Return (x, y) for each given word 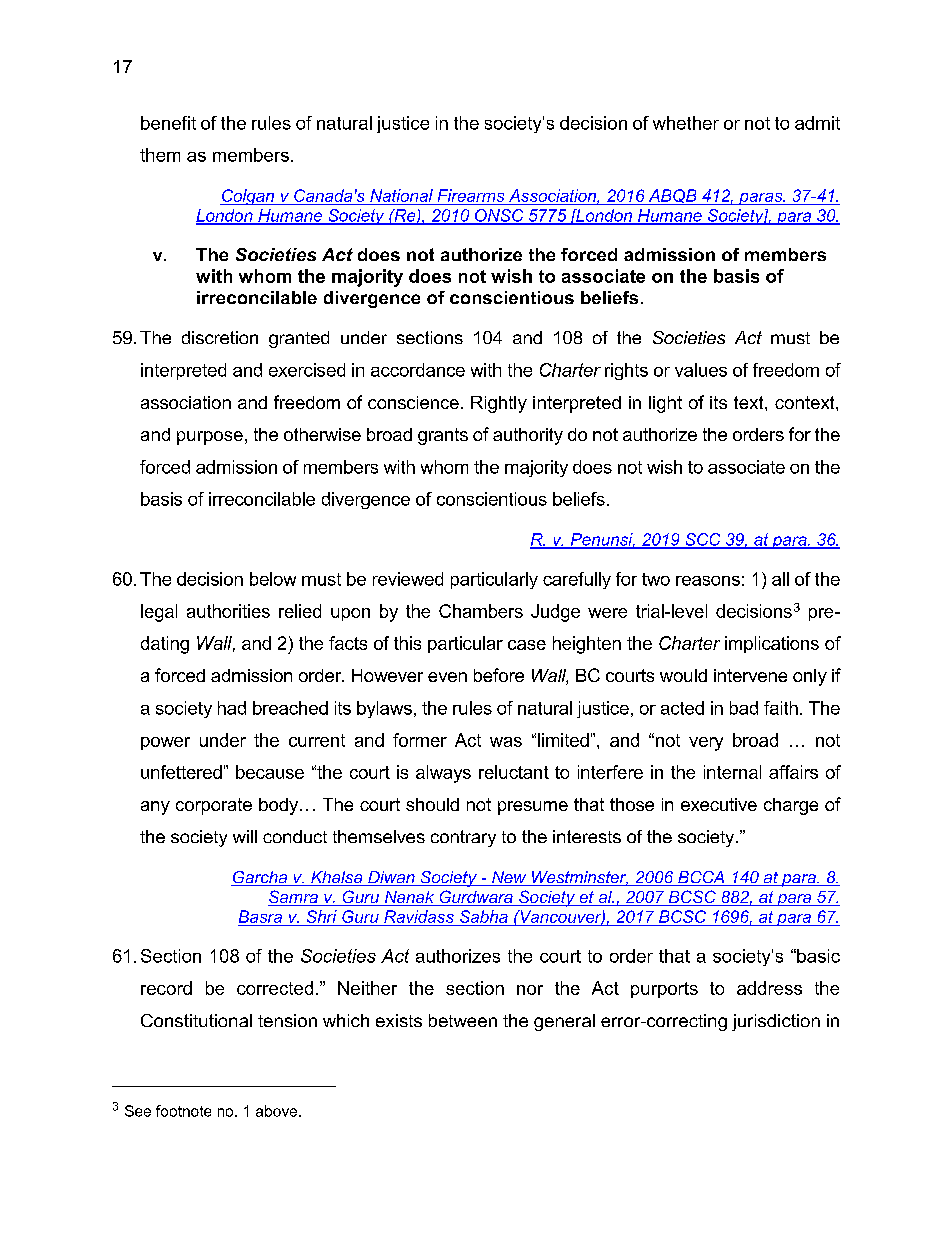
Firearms (471, 195)
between (463, 1020)
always (443, 774)
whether (686, 123)
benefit (168, 123)
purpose (210, 438)
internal (732, 772)
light (665, 404)
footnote (183, 1111)
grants (443, 436)
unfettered (181, 772)
